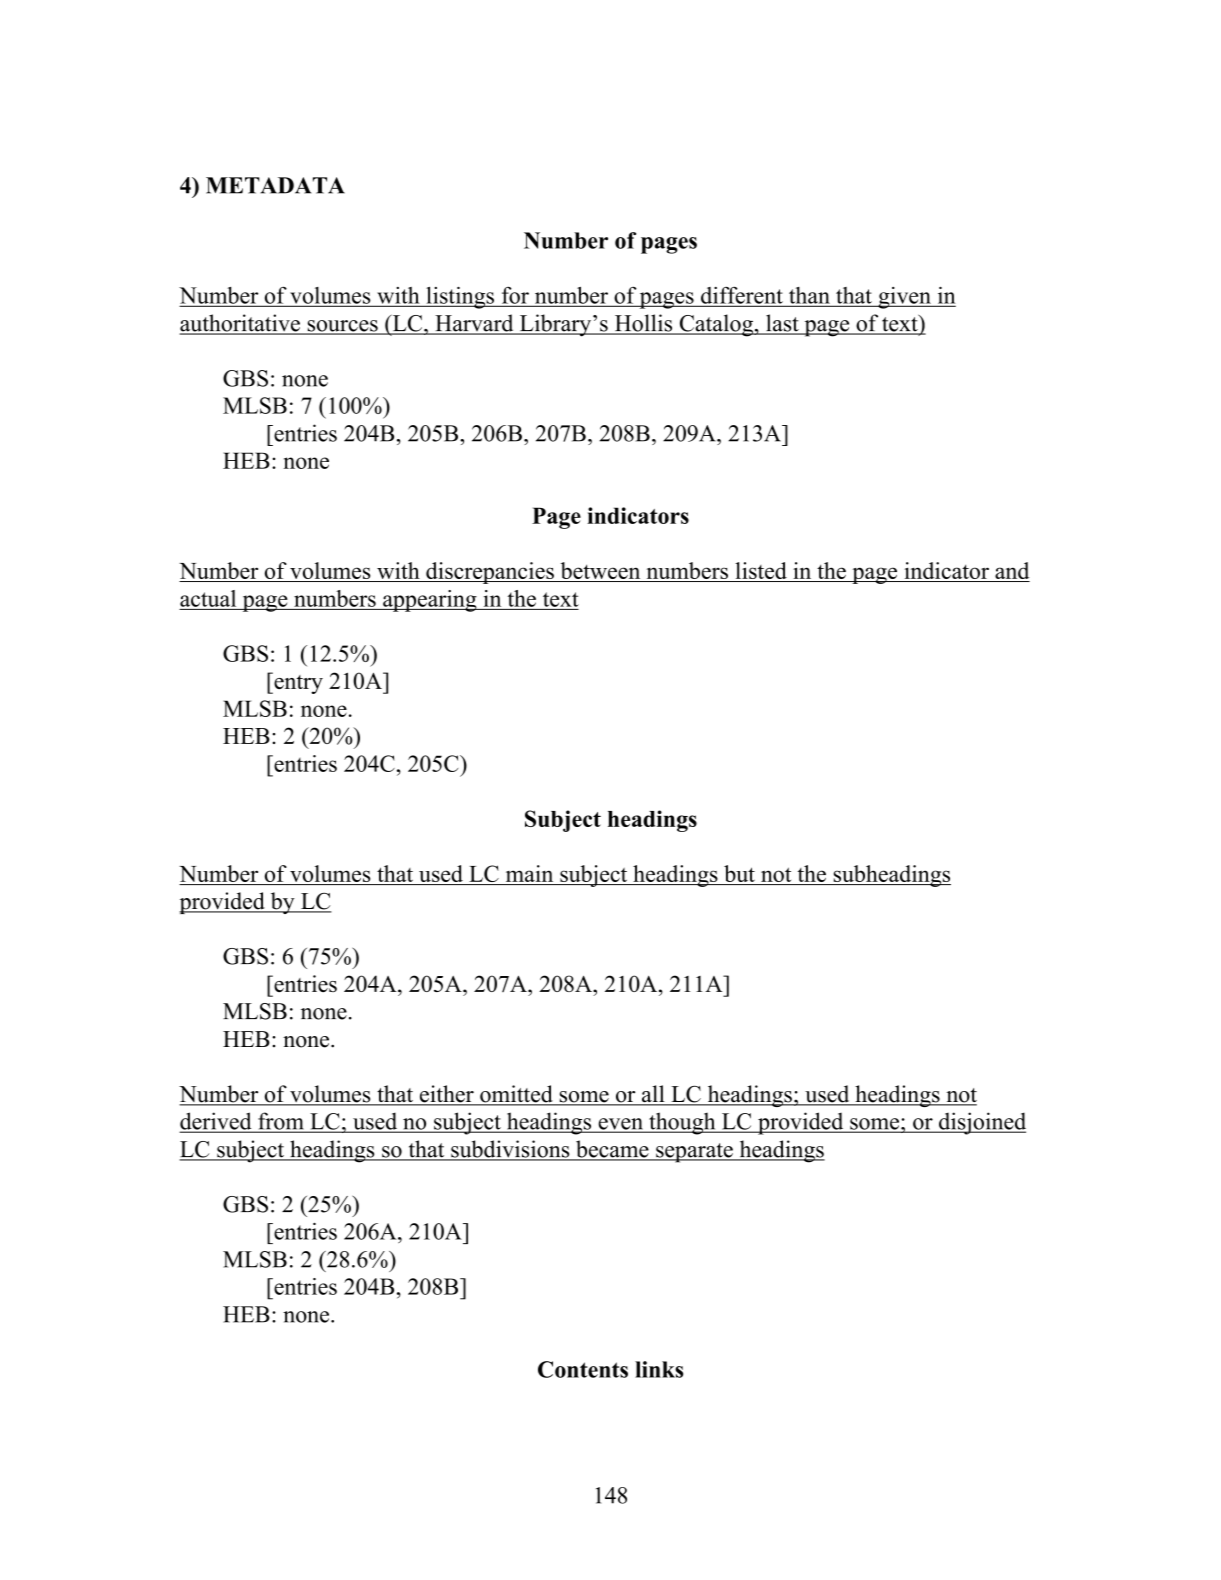 This image has width=1221, height=1580. What do you see at coordinates (761, 570) in the image?
I see `listed` at bounding box center [761, 570].
